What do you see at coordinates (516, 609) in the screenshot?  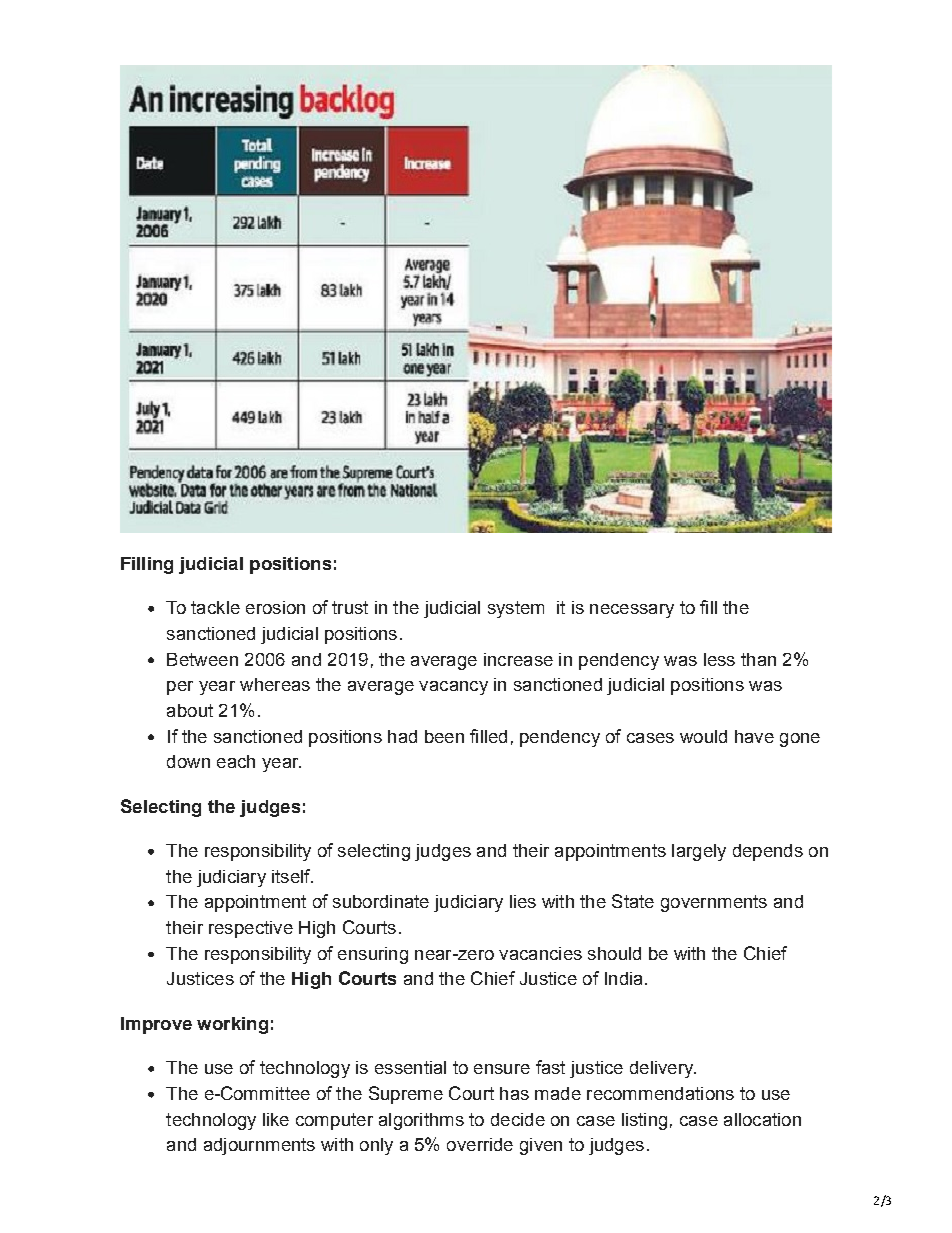 I see `system` at bounding box center [516, 609].
